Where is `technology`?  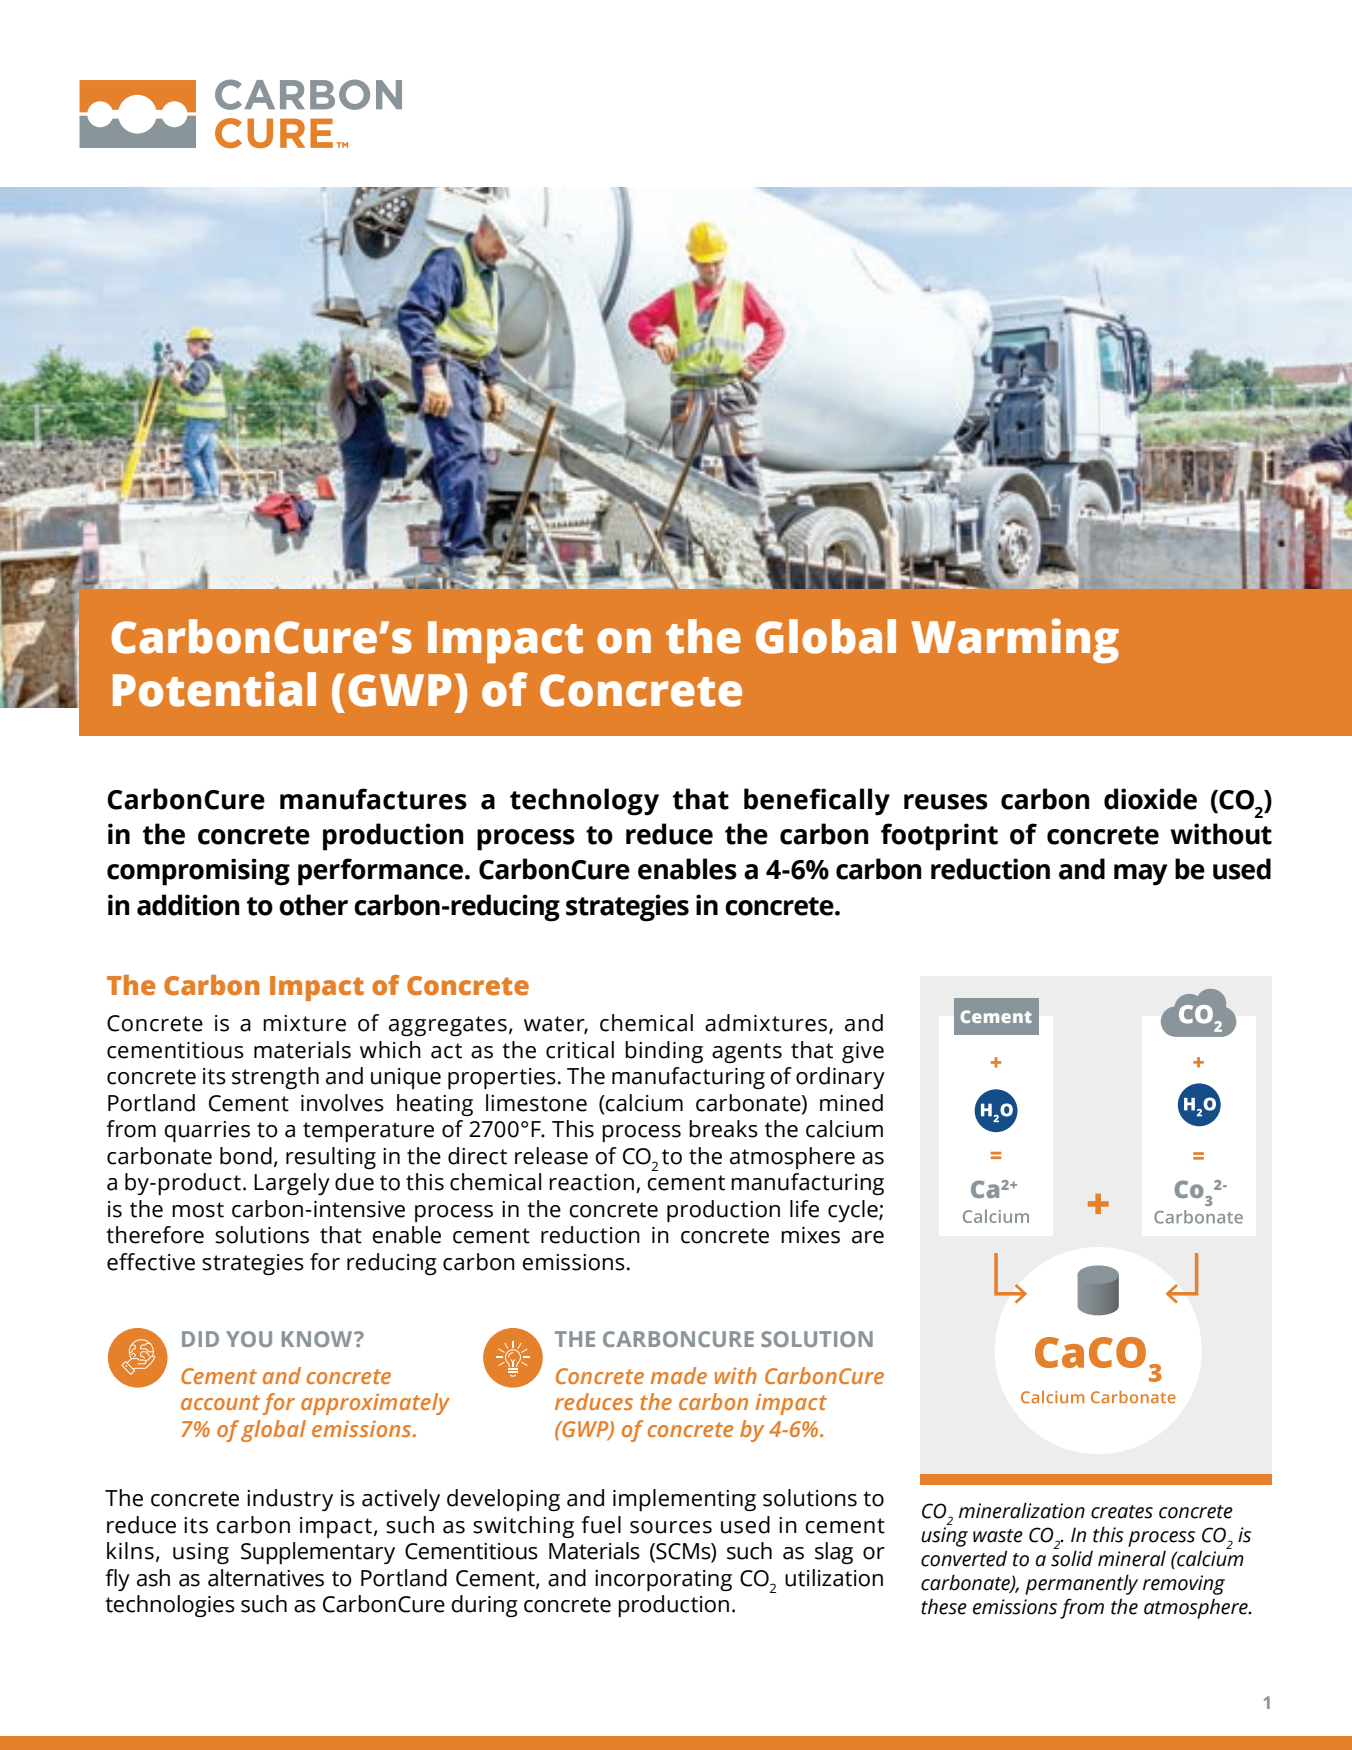 technology is located at coordinates (584, 802).
